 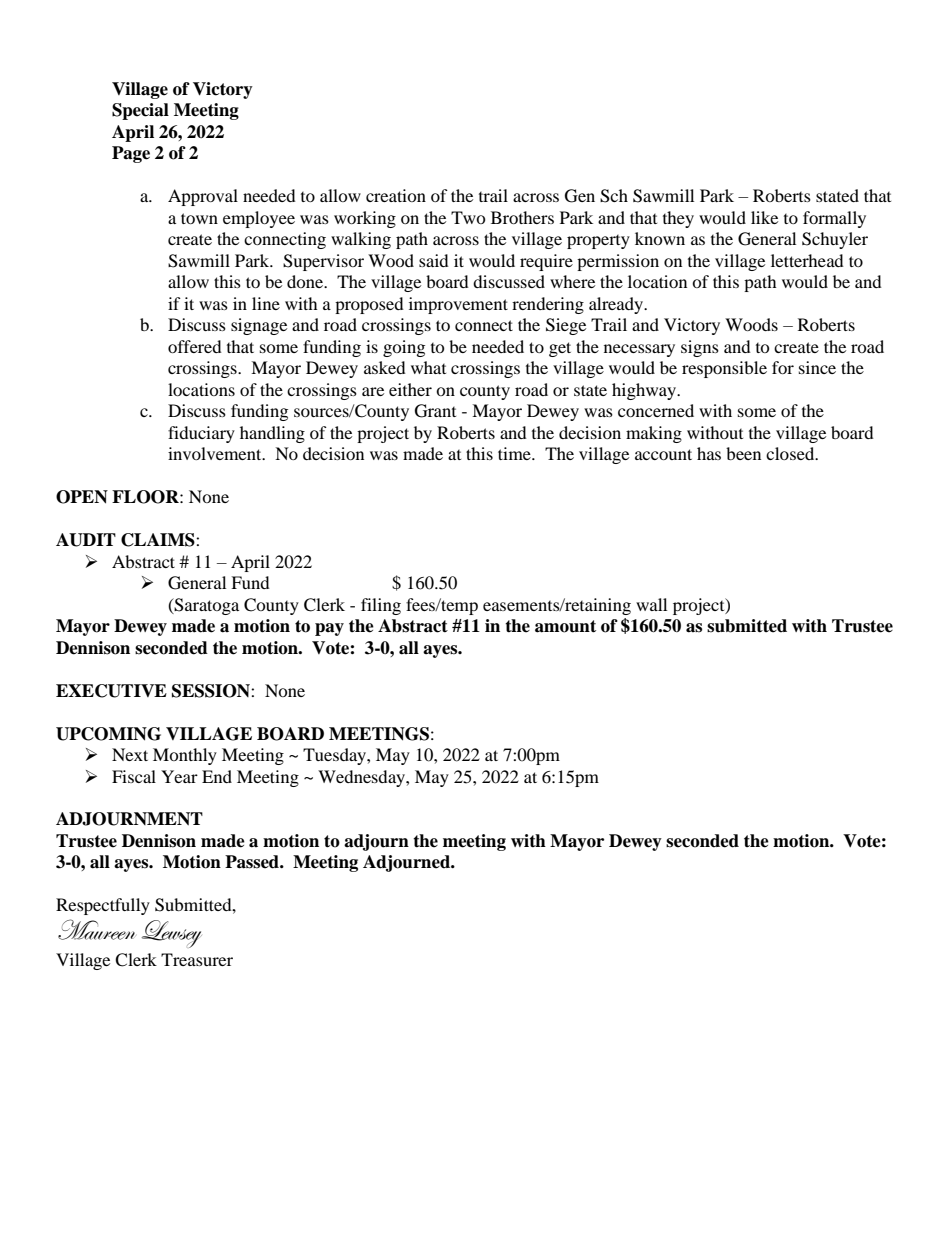 What do you see at coordinates (381, 606) in the screenshot?
I see `filing` at bounding box center [381, 606].
